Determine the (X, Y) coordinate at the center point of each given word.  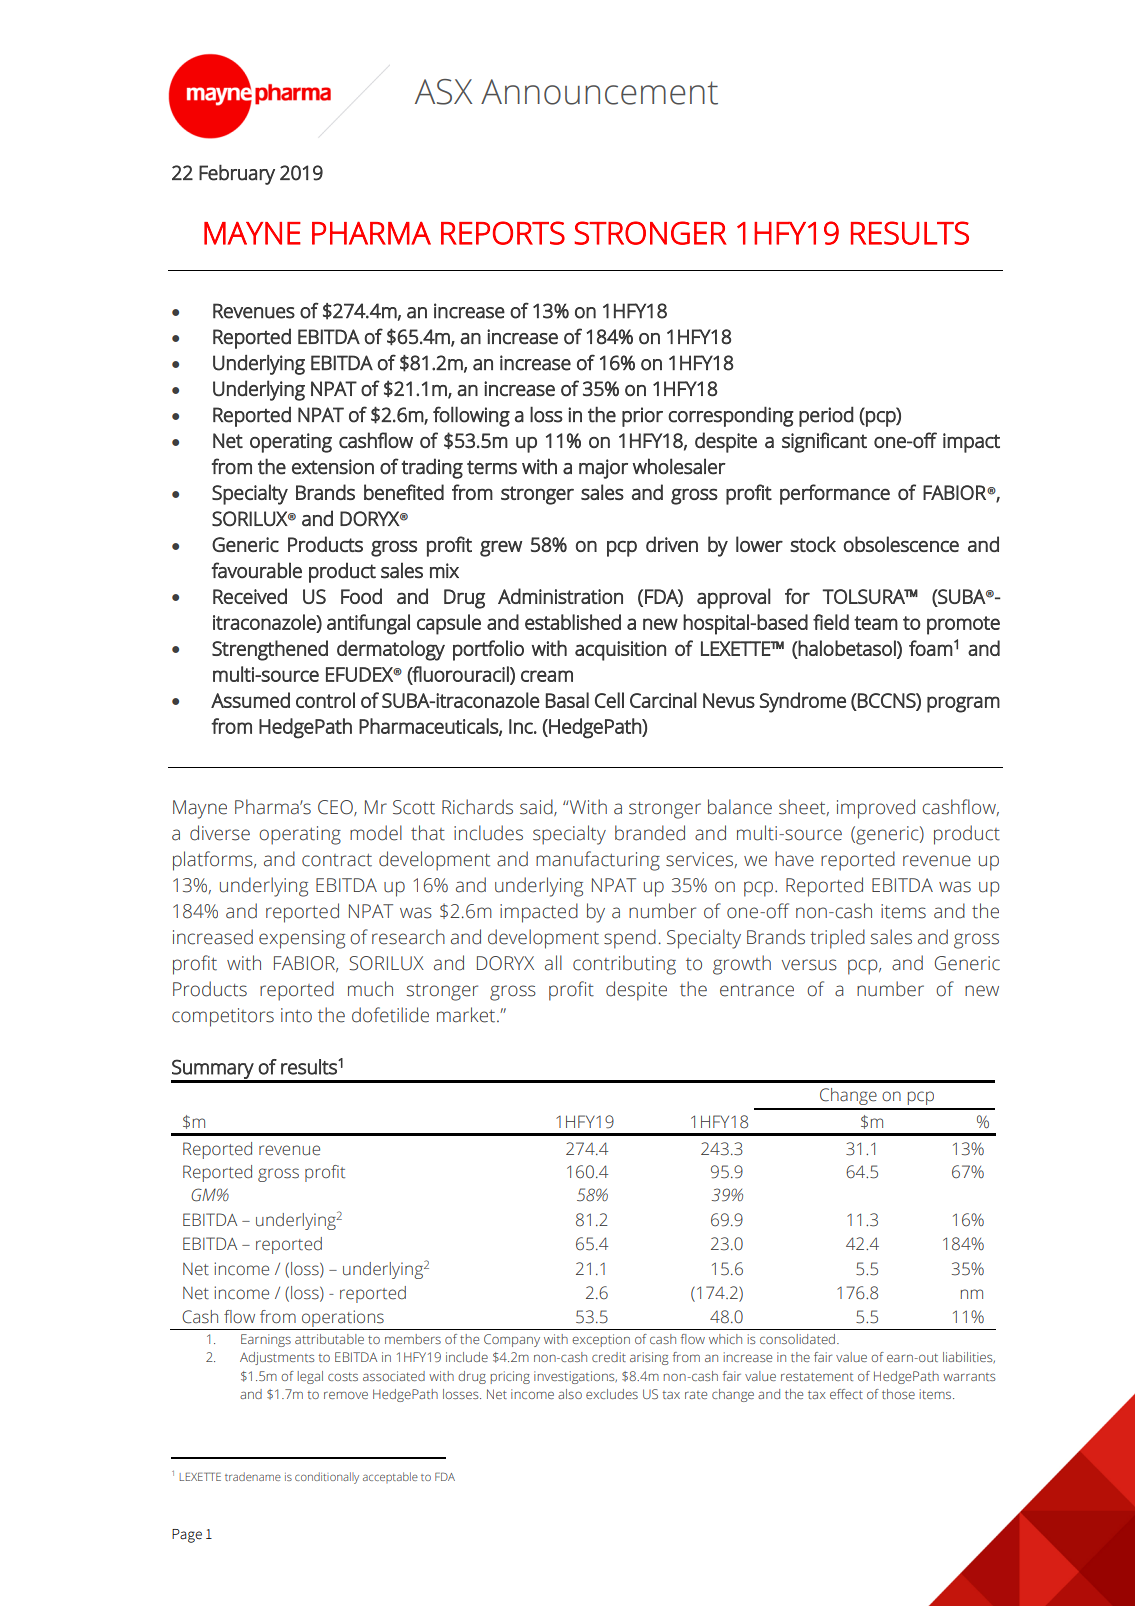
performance (835, 494)
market (467, 1015)
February (237, 175)
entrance (757, 990)
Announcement (599, 92)
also (570, 1394)
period (826, 416)
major (603, 469)
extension (333, 467)
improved (876, 809)
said (537, 807)
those (898, 1394)
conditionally (327, 1478)
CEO (336, 808)
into (296, 1015)
